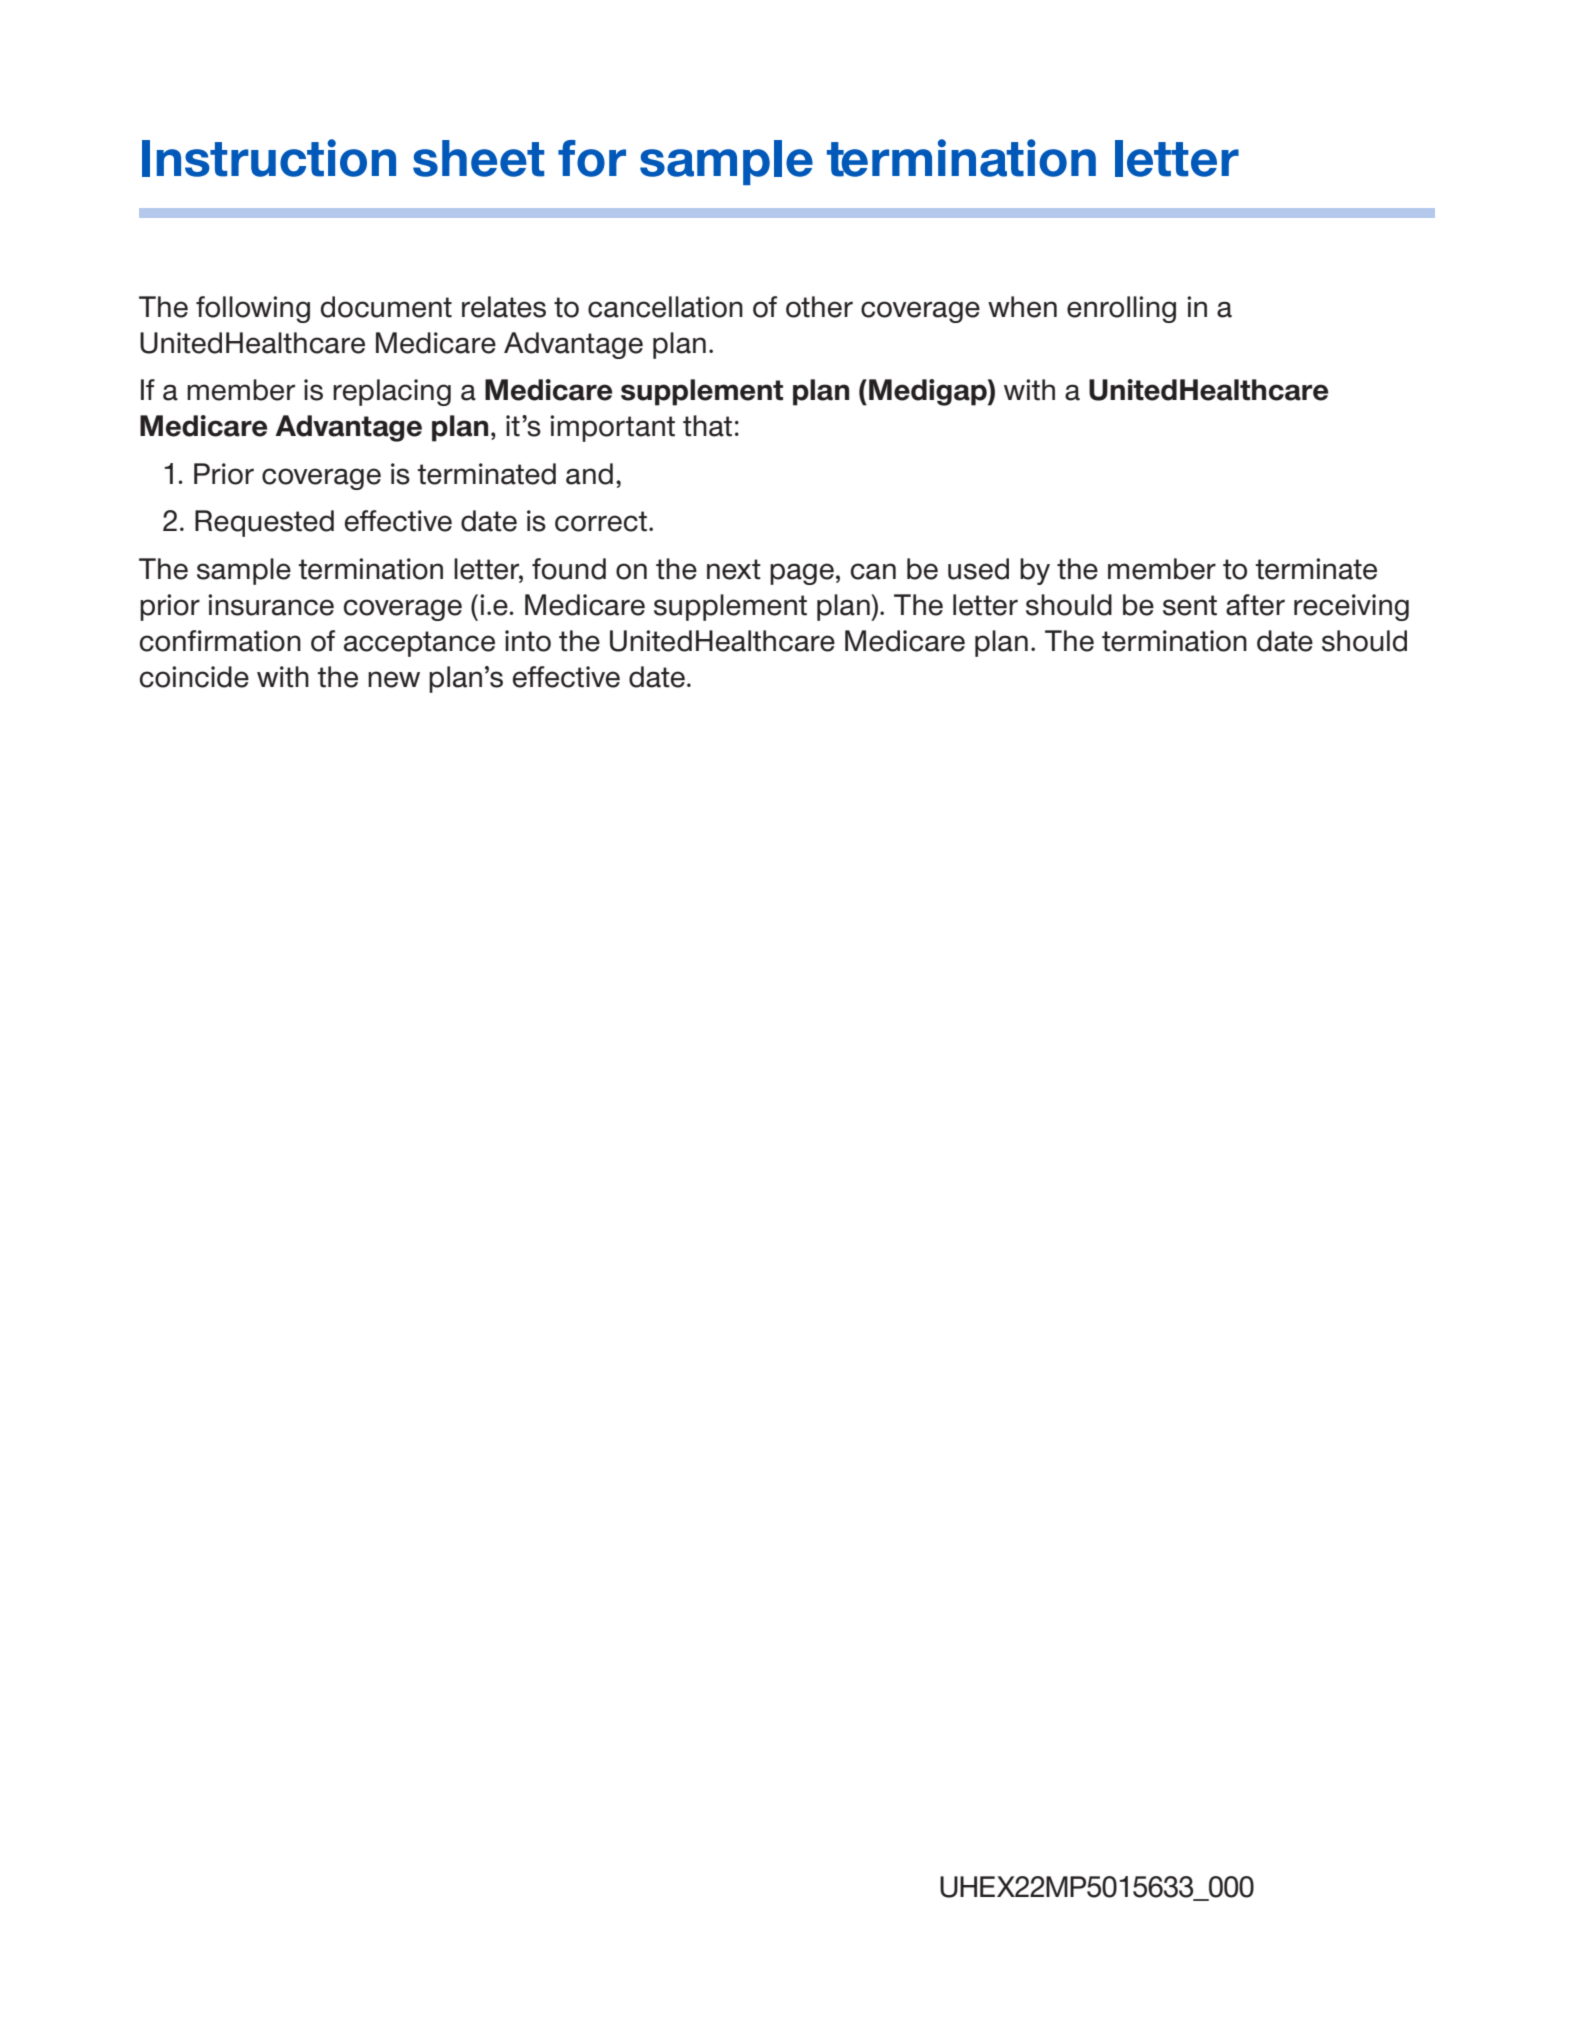 This document has height=2036, width=1573. Describe the element at coordinates (264, 523) in the document. I see `Requested` at that location.
